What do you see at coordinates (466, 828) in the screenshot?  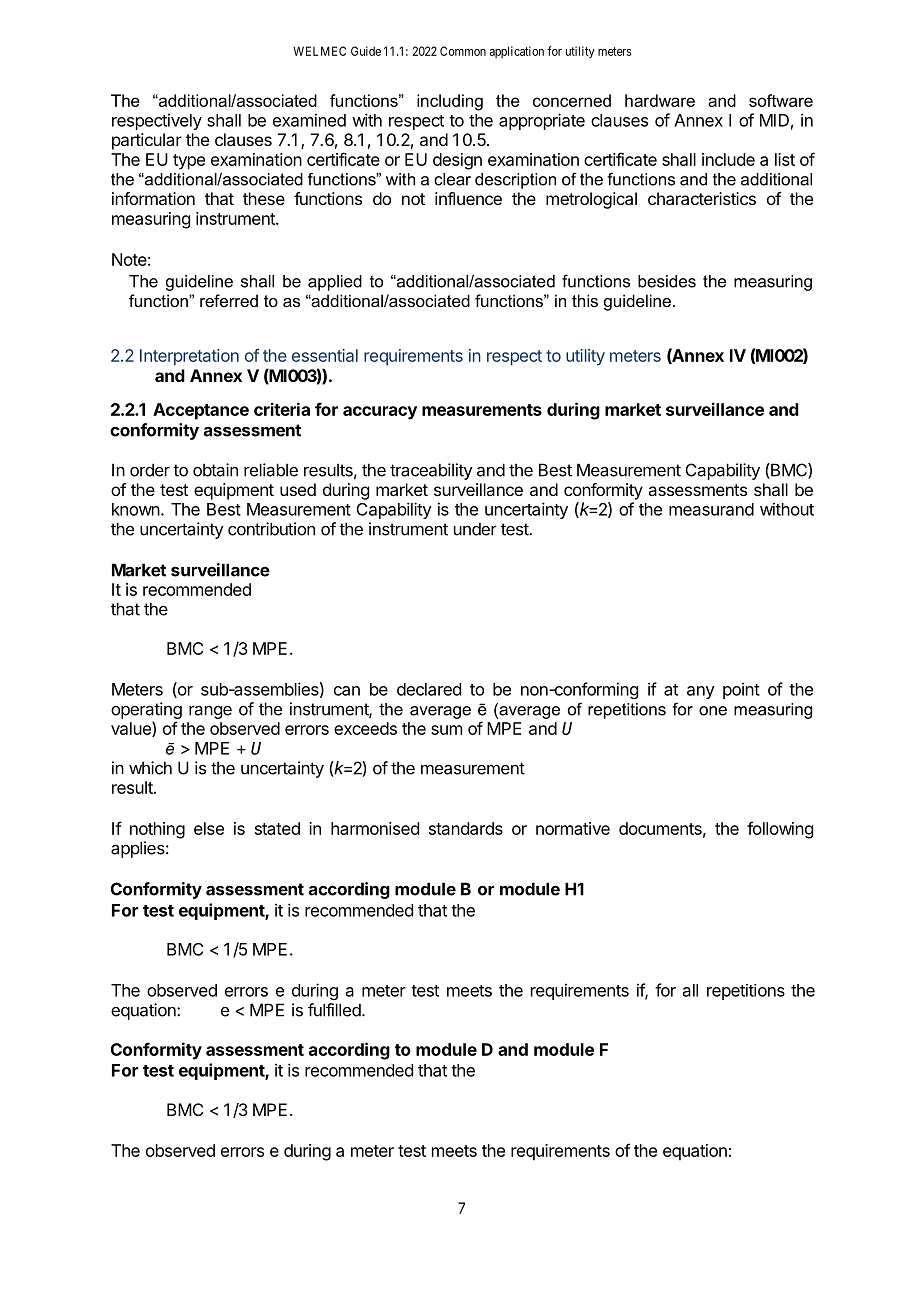 I see `standards` at bounding box center [466, 828].
